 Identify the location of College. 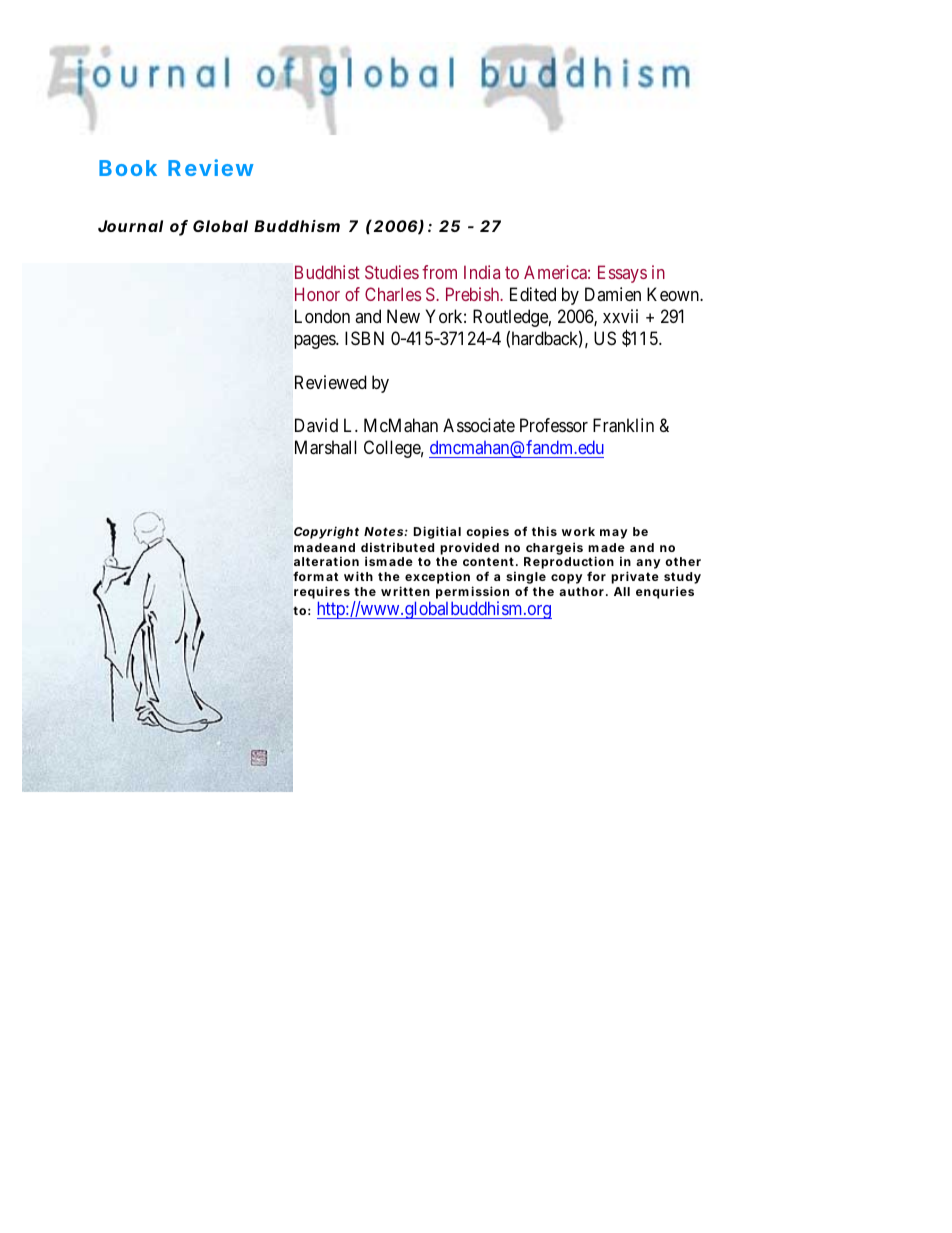
(394, 449).
